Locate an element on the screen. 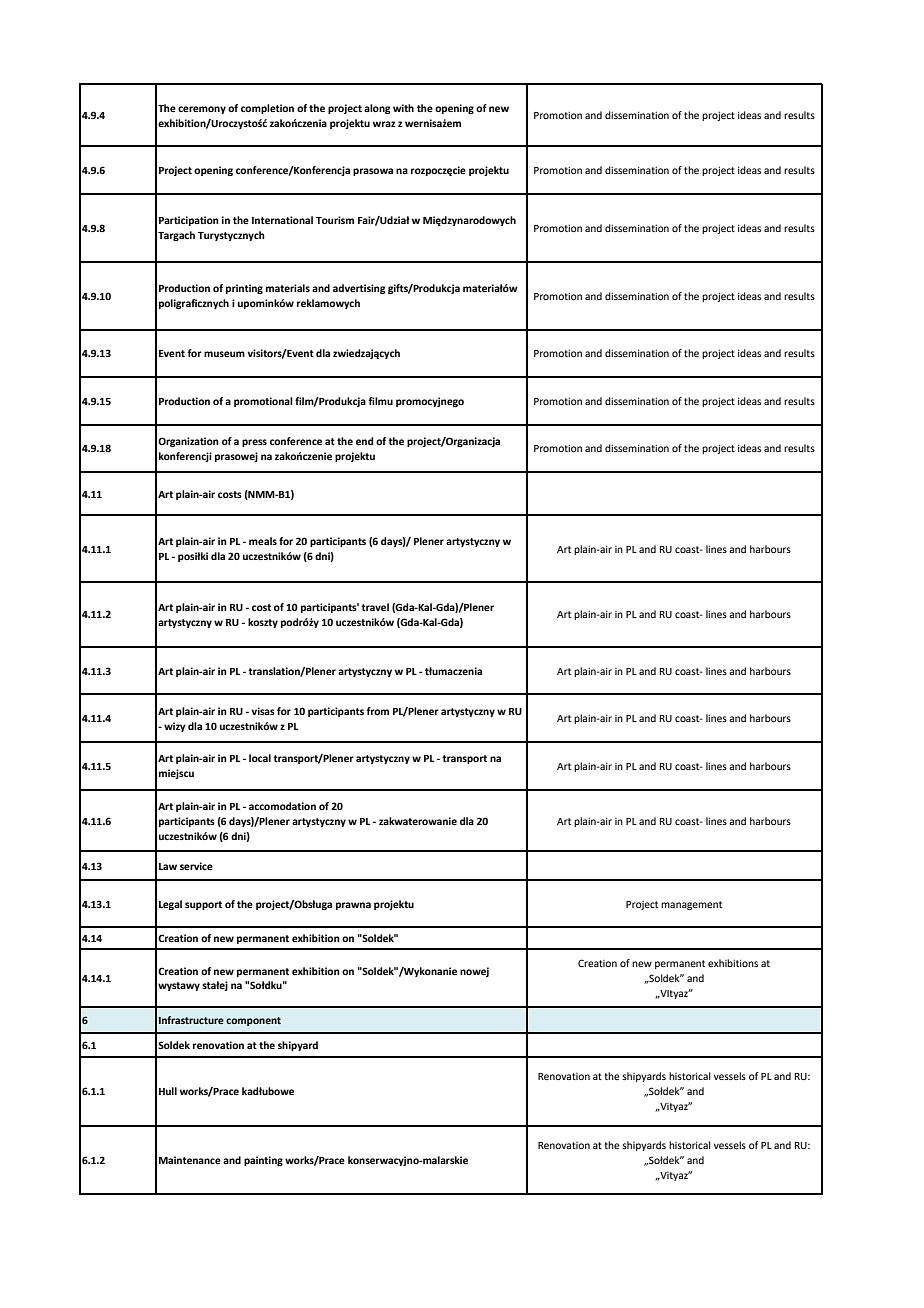 The width and height of the screenshot is (924, 1308). along is located at coordinates (377, 109).
